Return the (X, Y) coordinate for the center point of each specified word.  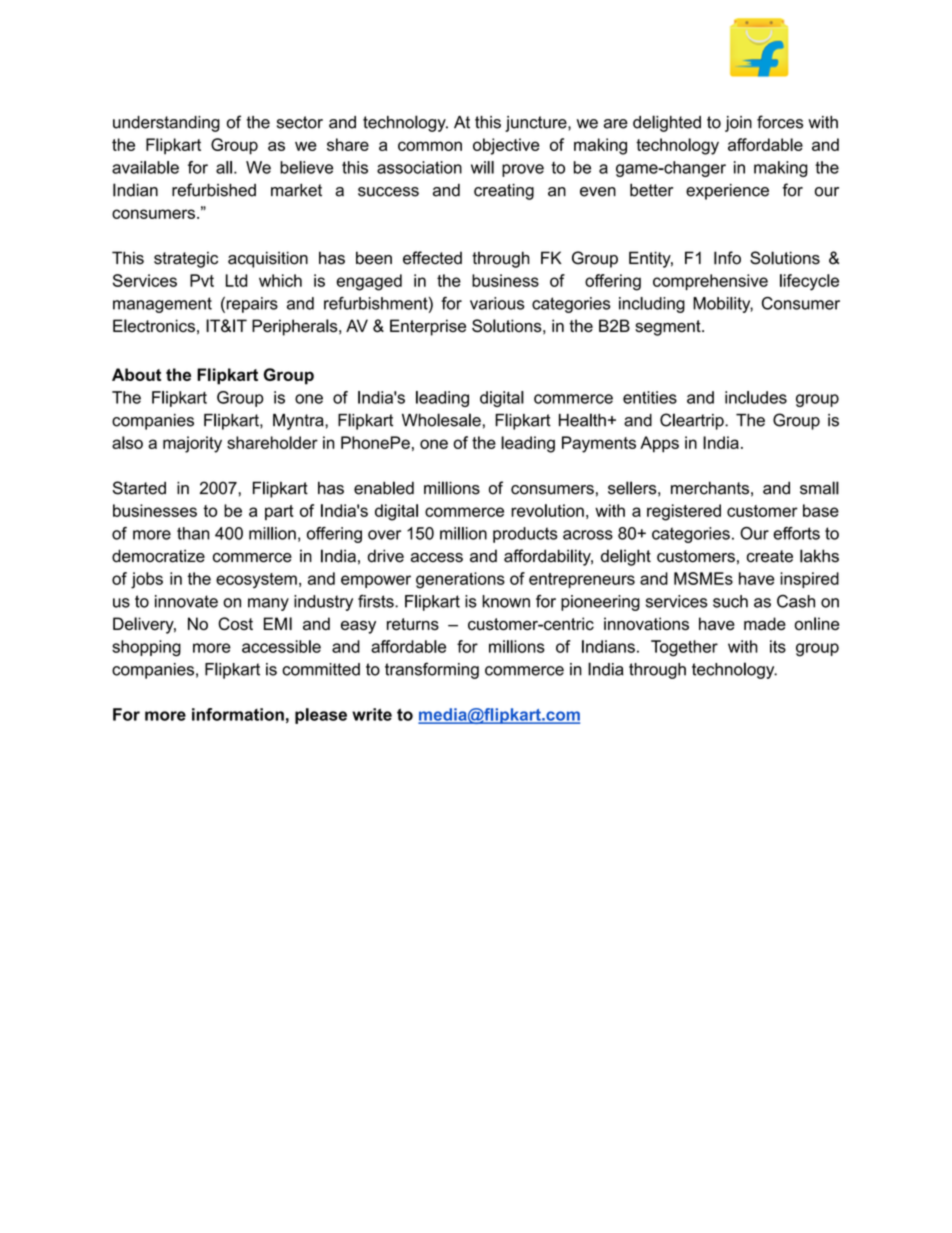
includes (756, 397)
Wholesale (441, 420)
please (321, 716)
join (738, 124)
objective (506, 146)
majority (192, 444)
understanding (166, 124)
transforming (432, 670)
